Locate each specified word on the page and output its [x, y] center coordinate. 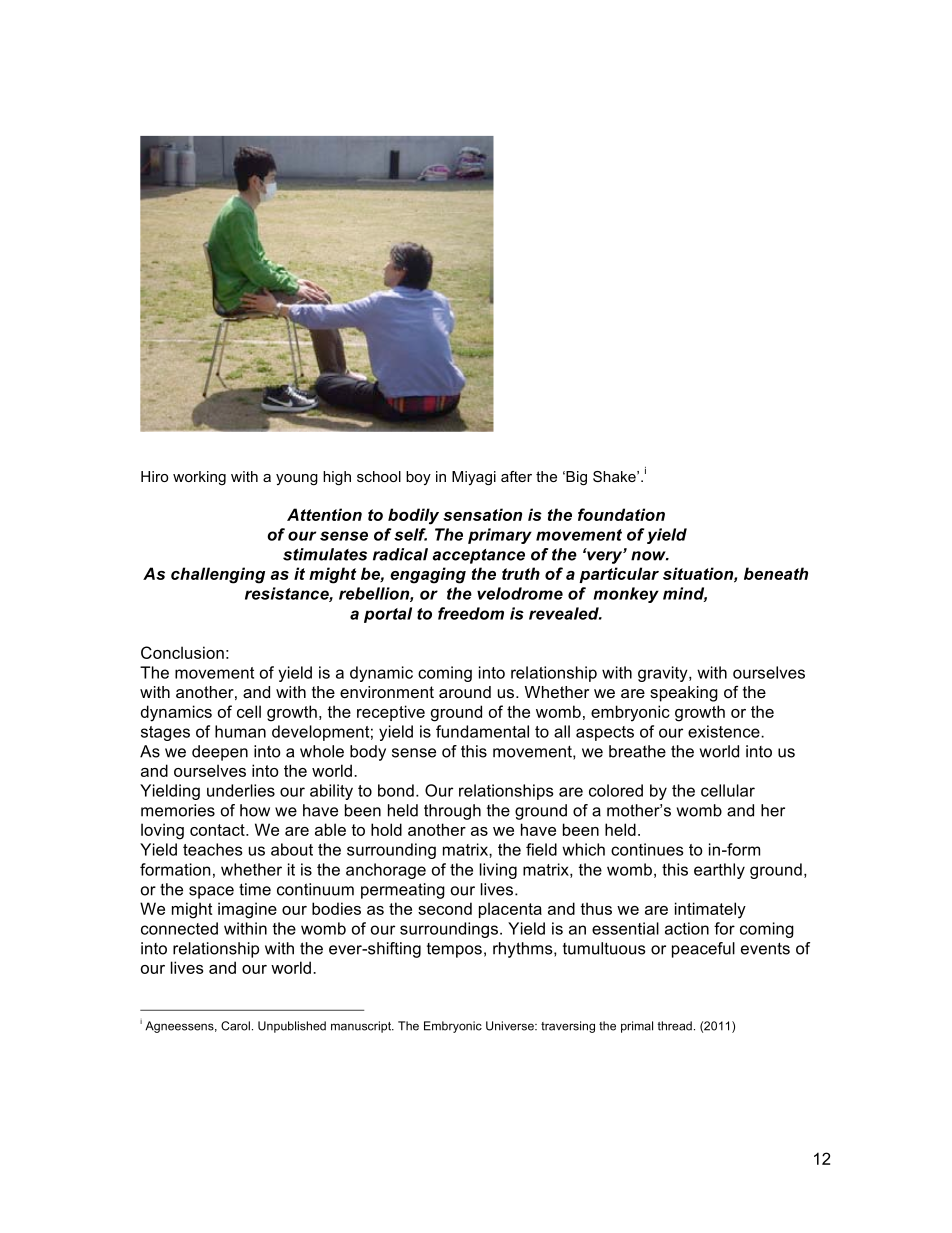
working [199, 478]
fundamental [482, 731]
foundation [621, 514]
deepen [220, 753]
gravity [664, 674]
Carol [235, 1026]
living [498, 871]
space [211, 892]
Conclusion [182, 652]
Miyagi [474, 478]
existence [725, 731]
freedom [471, 613]
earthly [719, 871]
